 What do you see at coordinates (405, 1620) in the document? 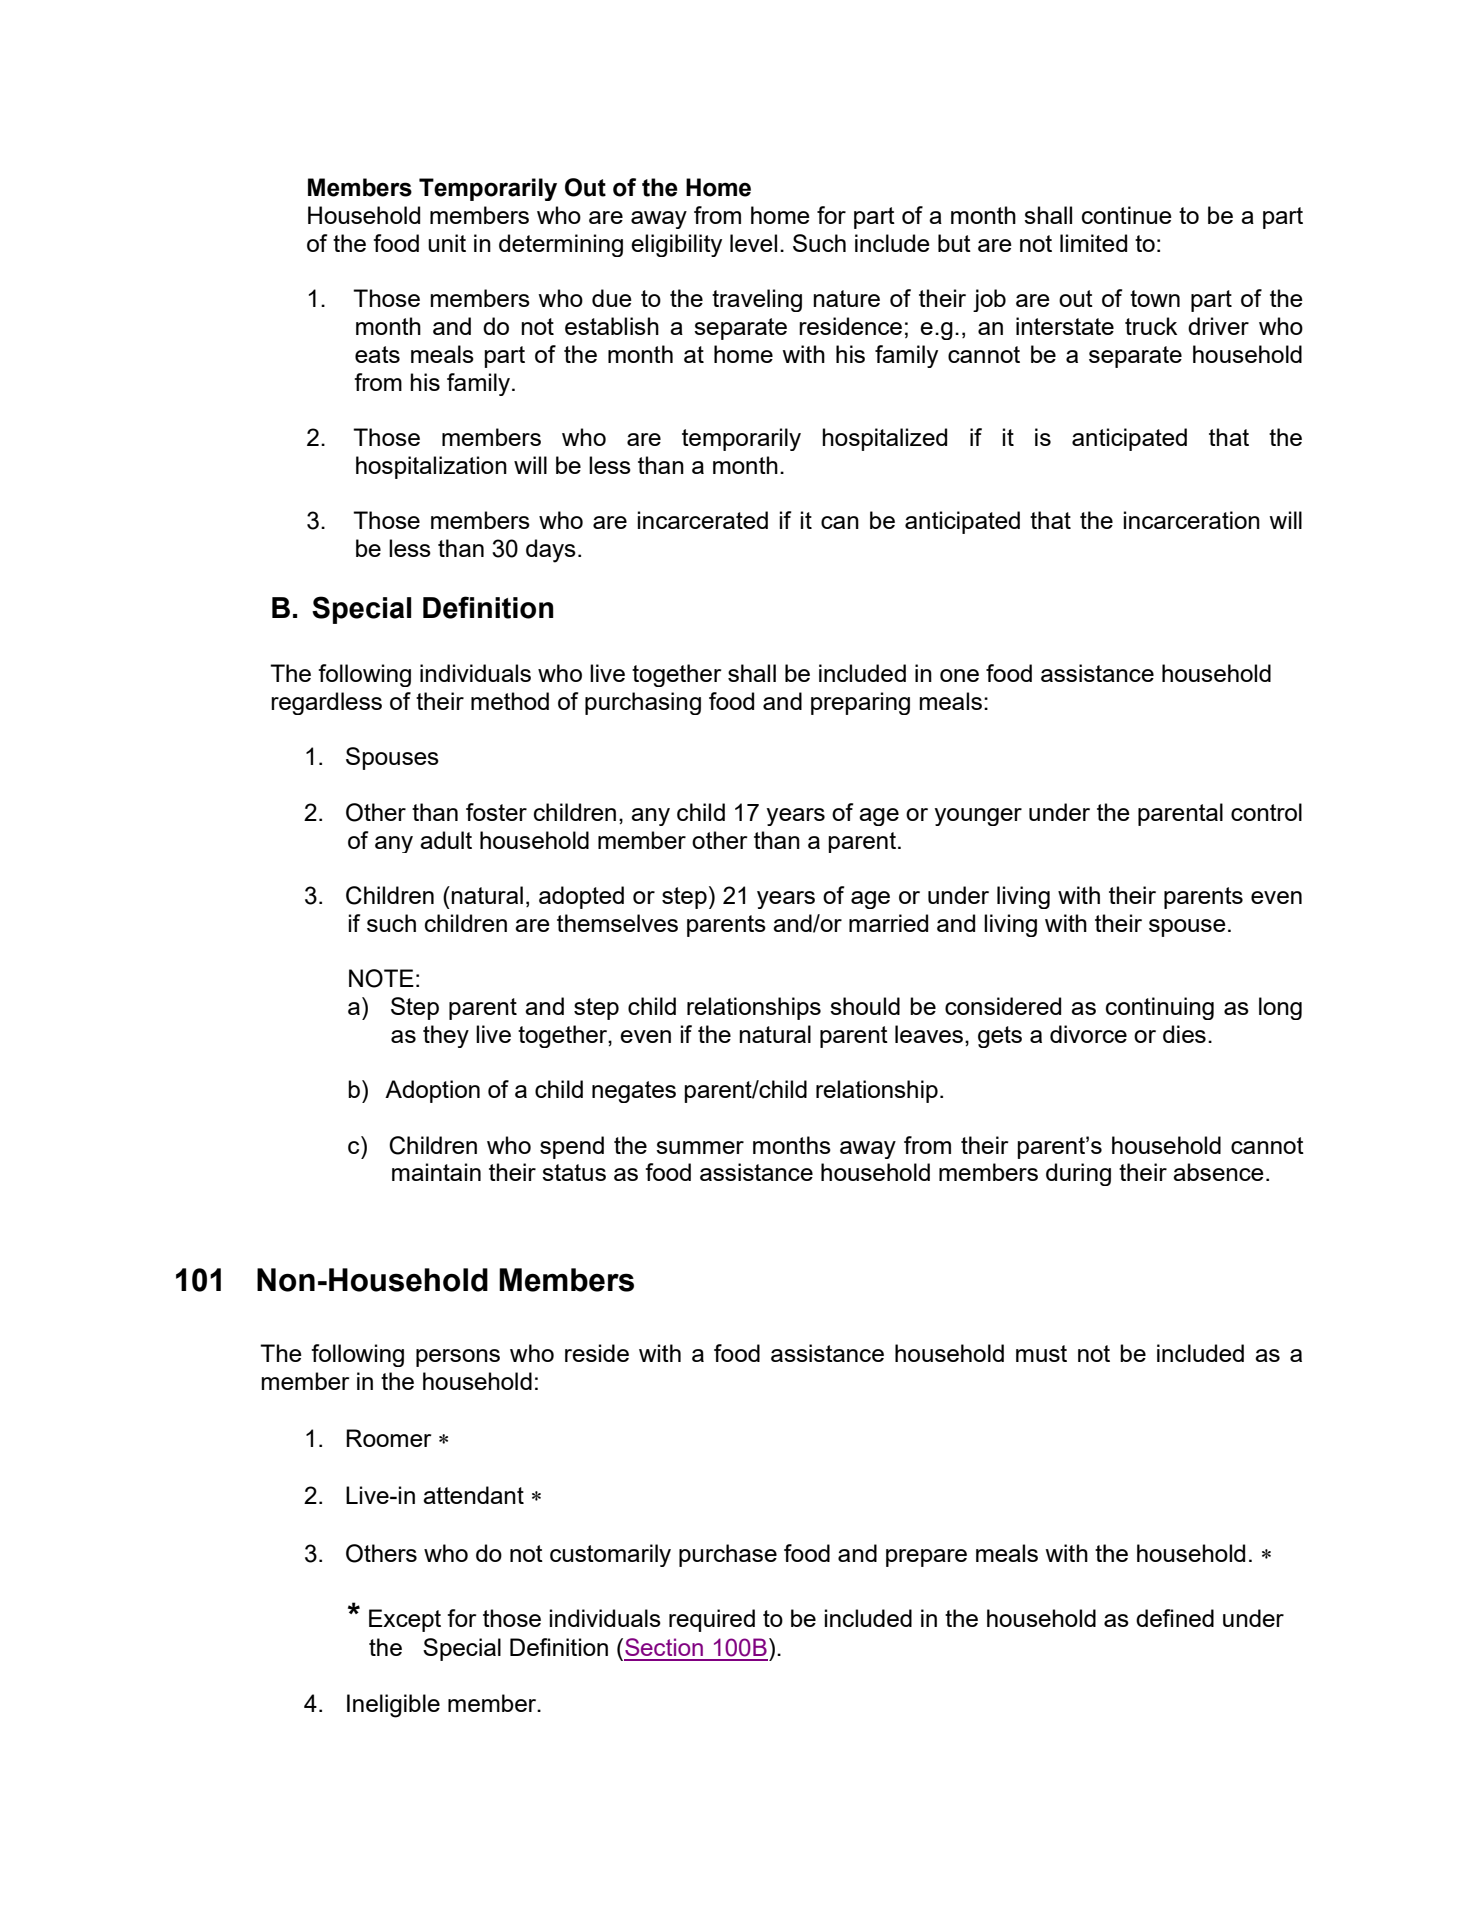
I see `Except` at bounding box center [405, 1620].
